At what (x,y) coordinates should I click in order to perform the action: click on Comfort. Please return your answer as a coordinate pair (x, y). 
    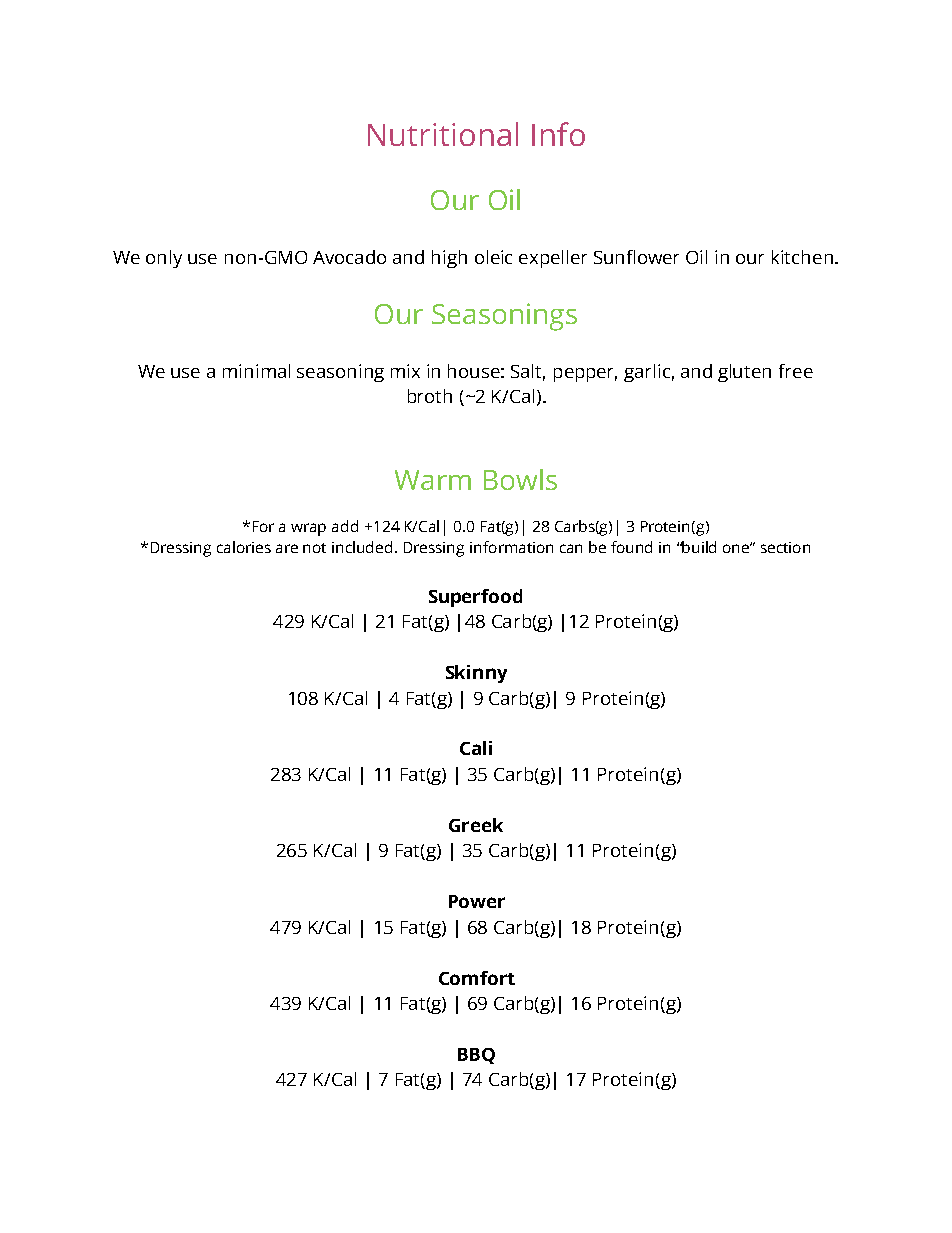
    Looking at the image, I should click on (477, 978).
